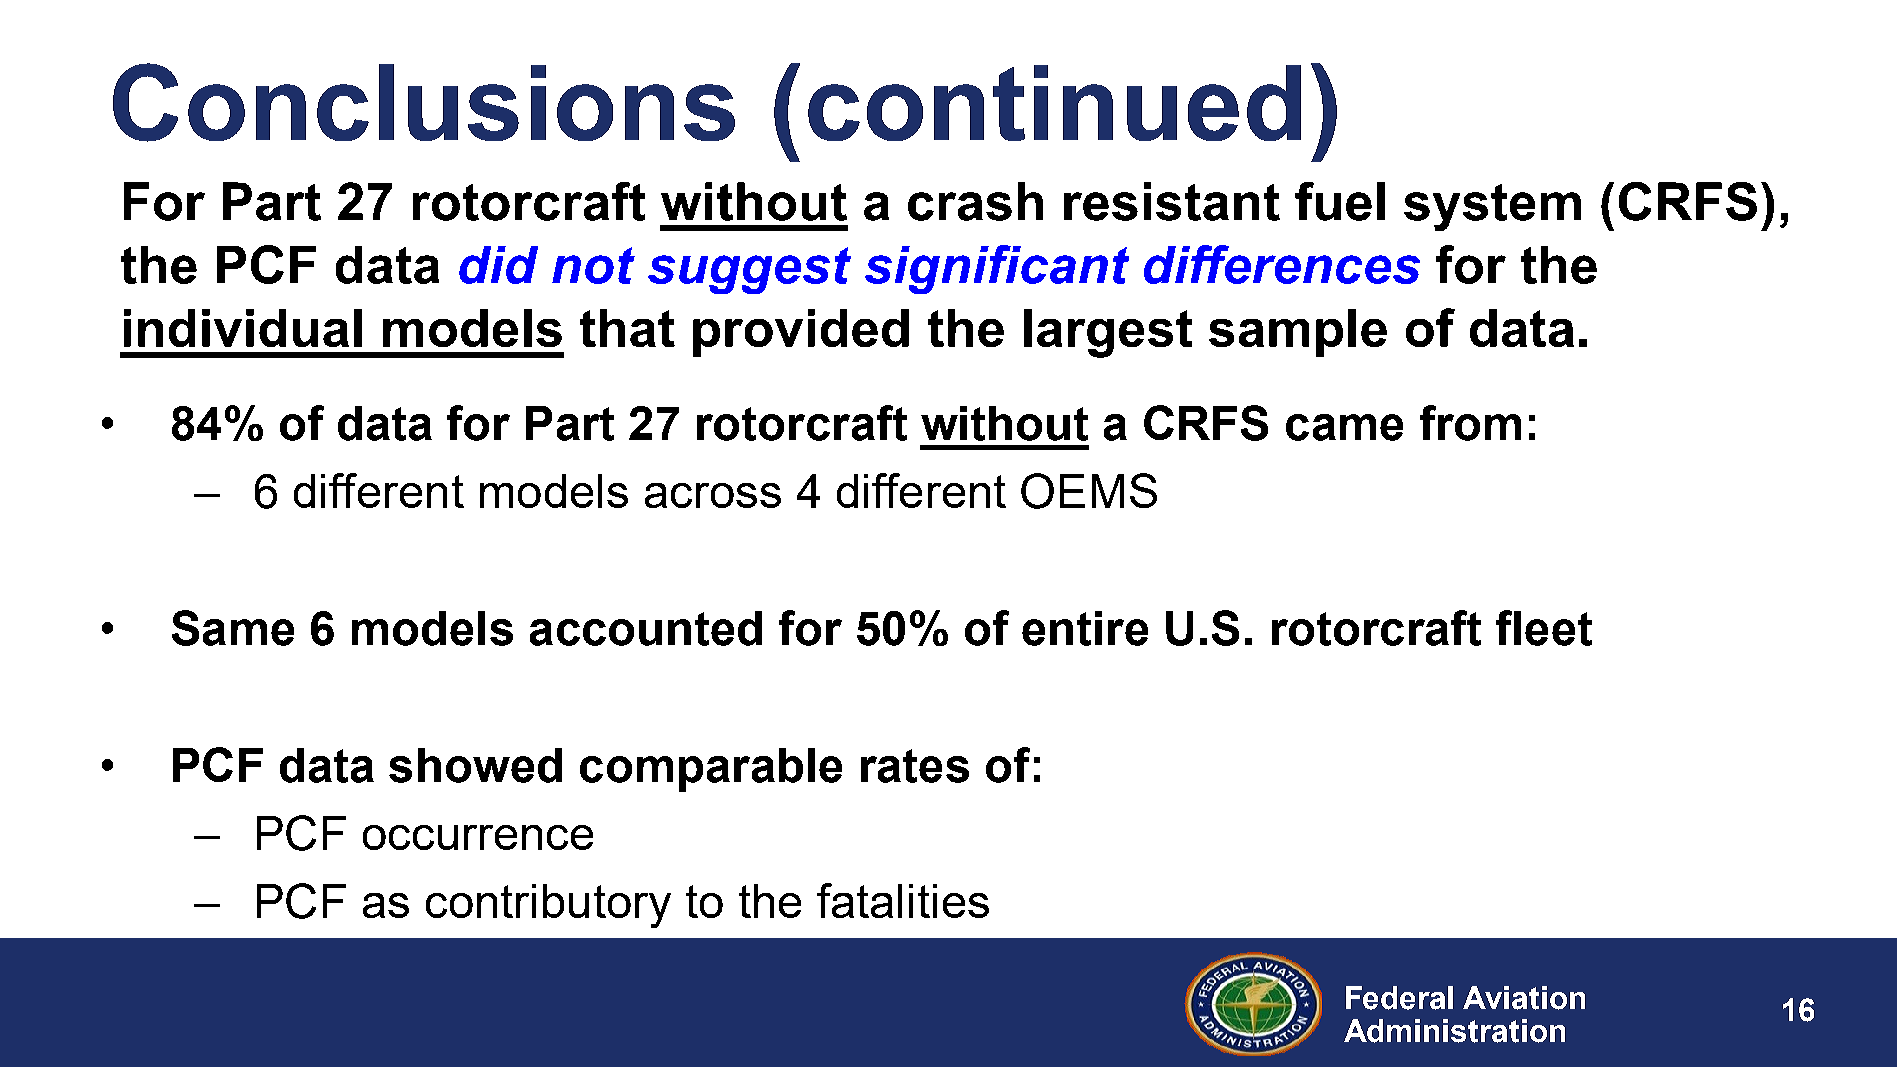  I want to click on individual, so click(243, 328).
